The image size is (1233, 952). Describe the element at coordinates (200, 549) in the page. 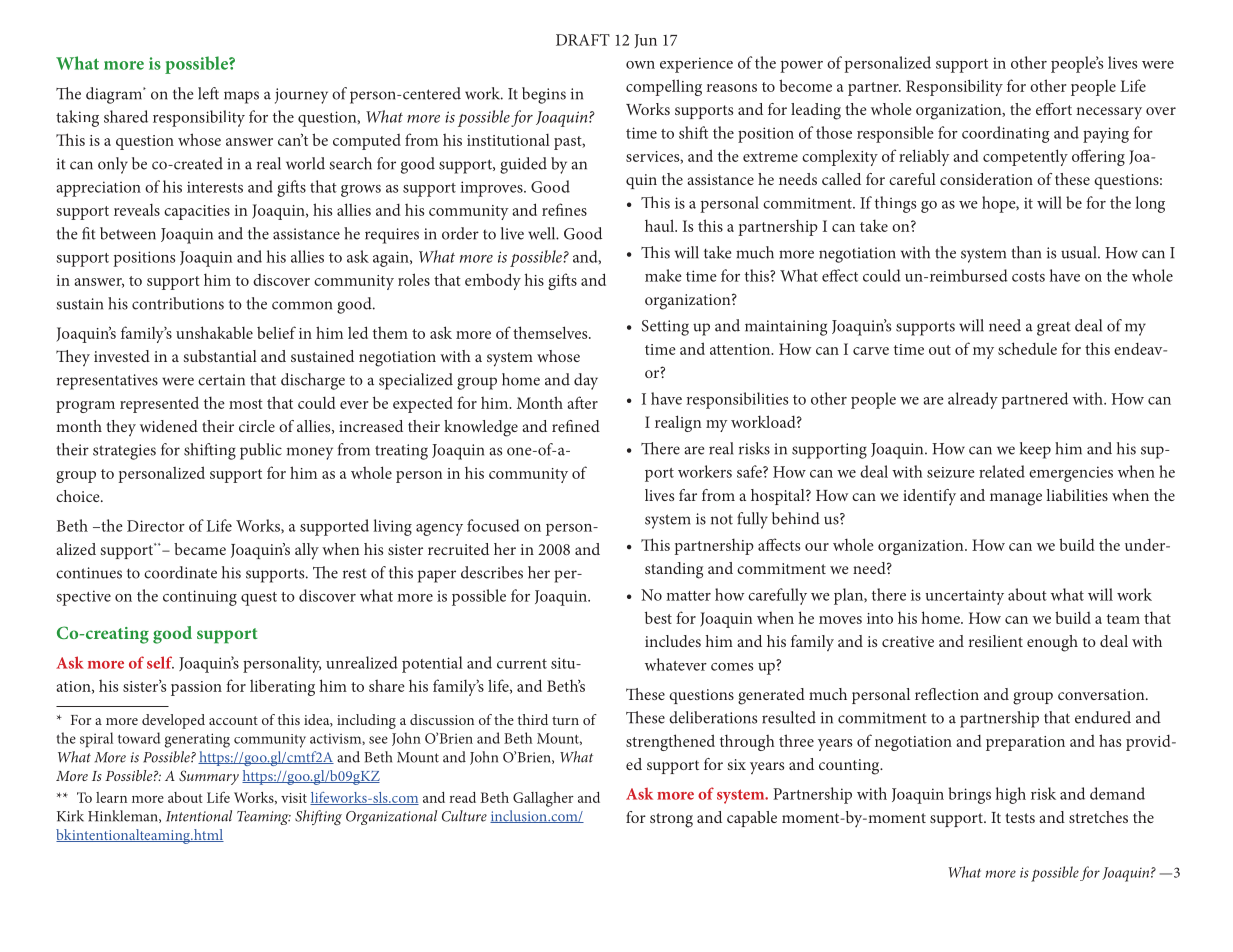

I see `became` at that location.
